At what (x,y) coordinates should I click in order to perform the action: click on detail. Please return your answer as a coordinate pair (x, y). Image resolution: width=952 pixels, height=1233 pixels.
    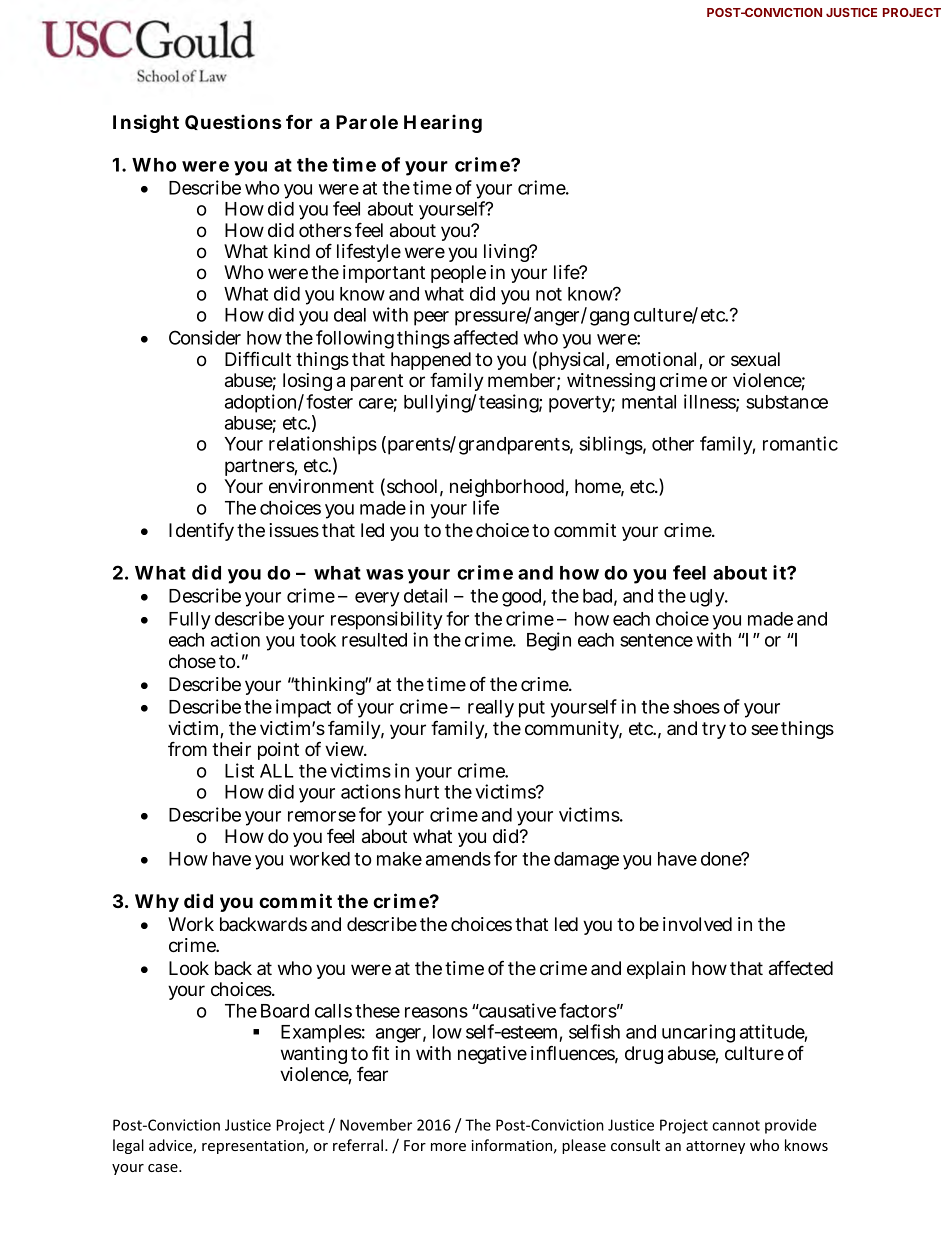
    Looking at the image, I should click on (425, 595).
